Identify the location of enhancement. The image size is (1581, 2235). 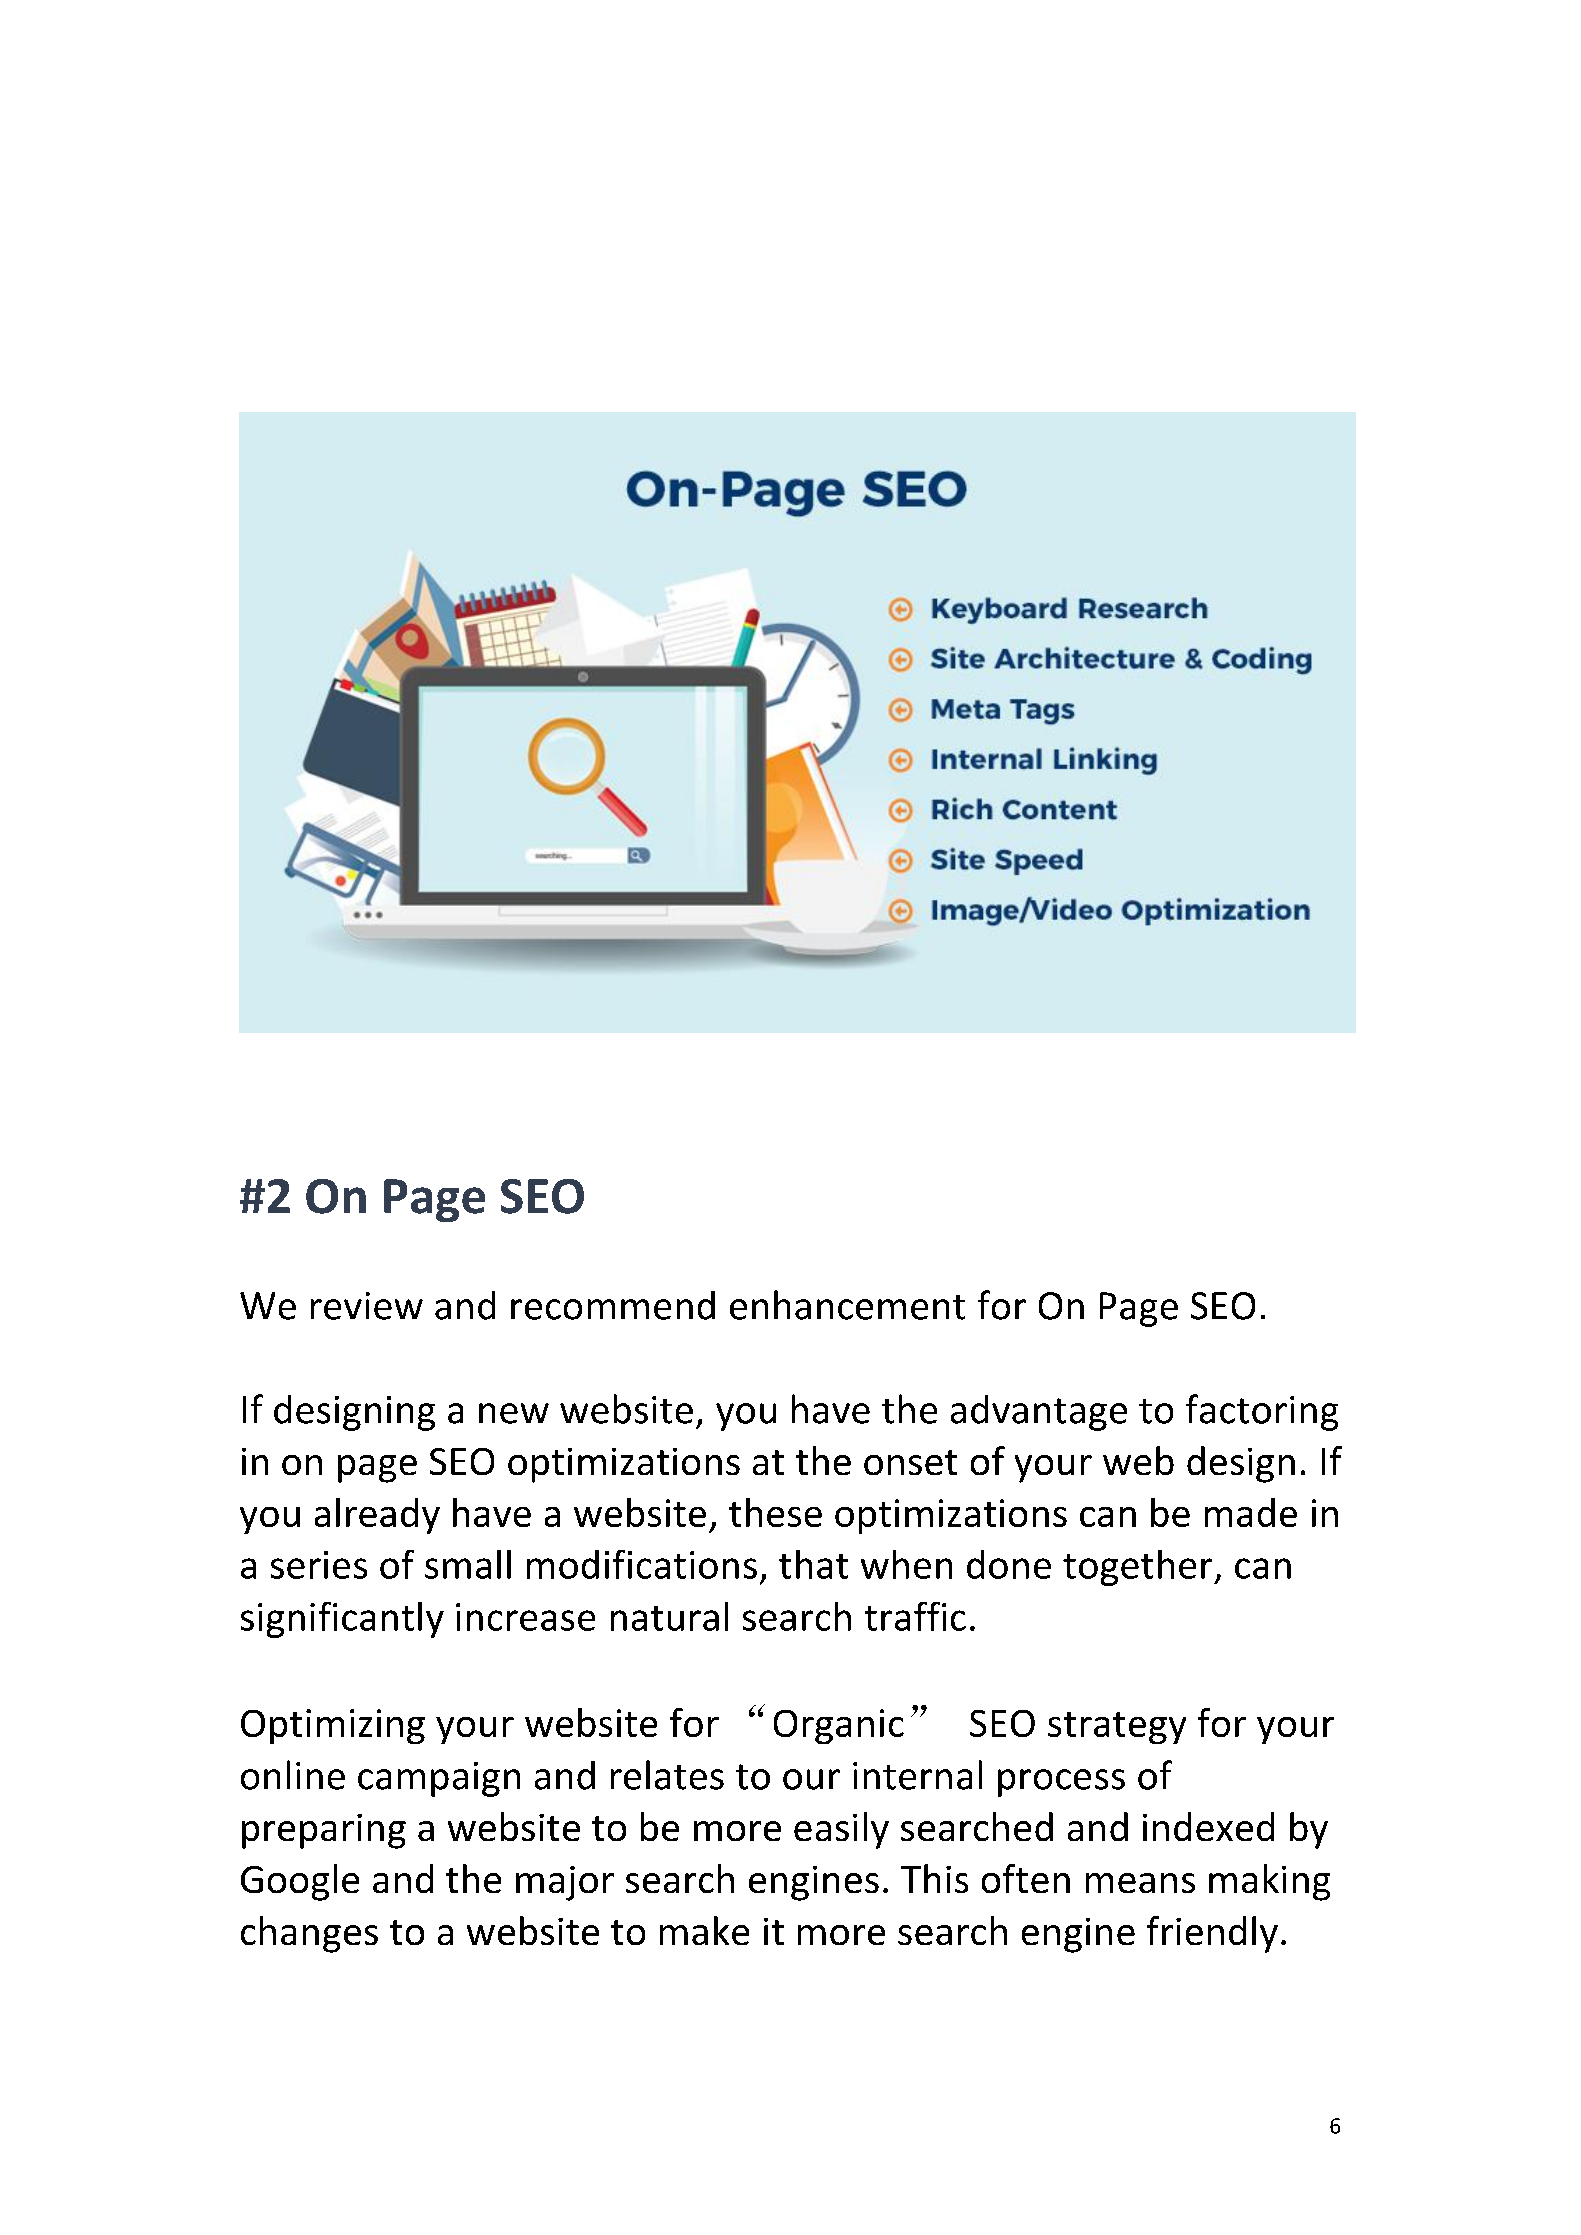
(847, 1305).
